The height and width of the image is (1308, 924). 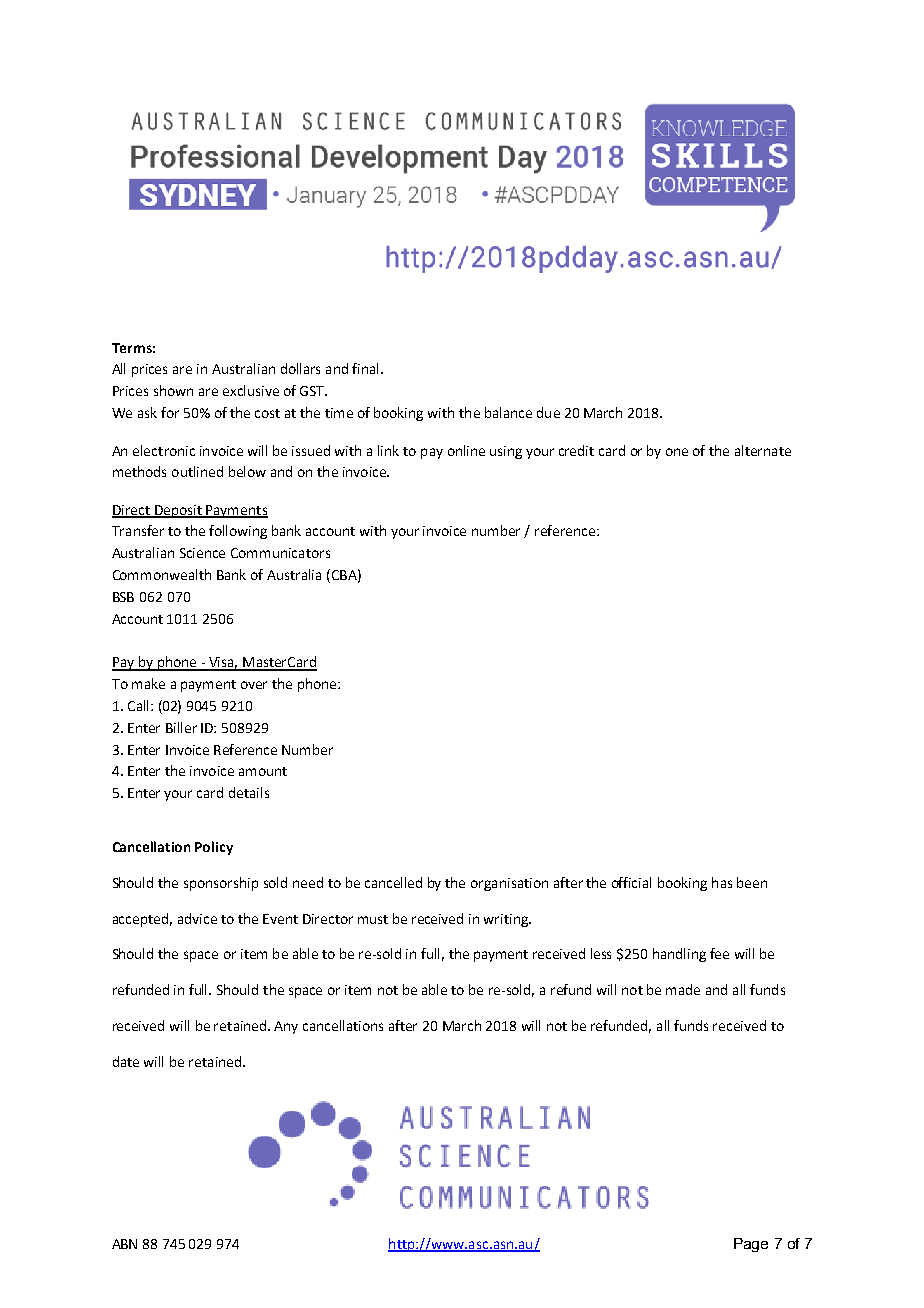 What do you see at coordinates (508, 412) in the image?
I see `balance` at bounding box center [508, 412].
